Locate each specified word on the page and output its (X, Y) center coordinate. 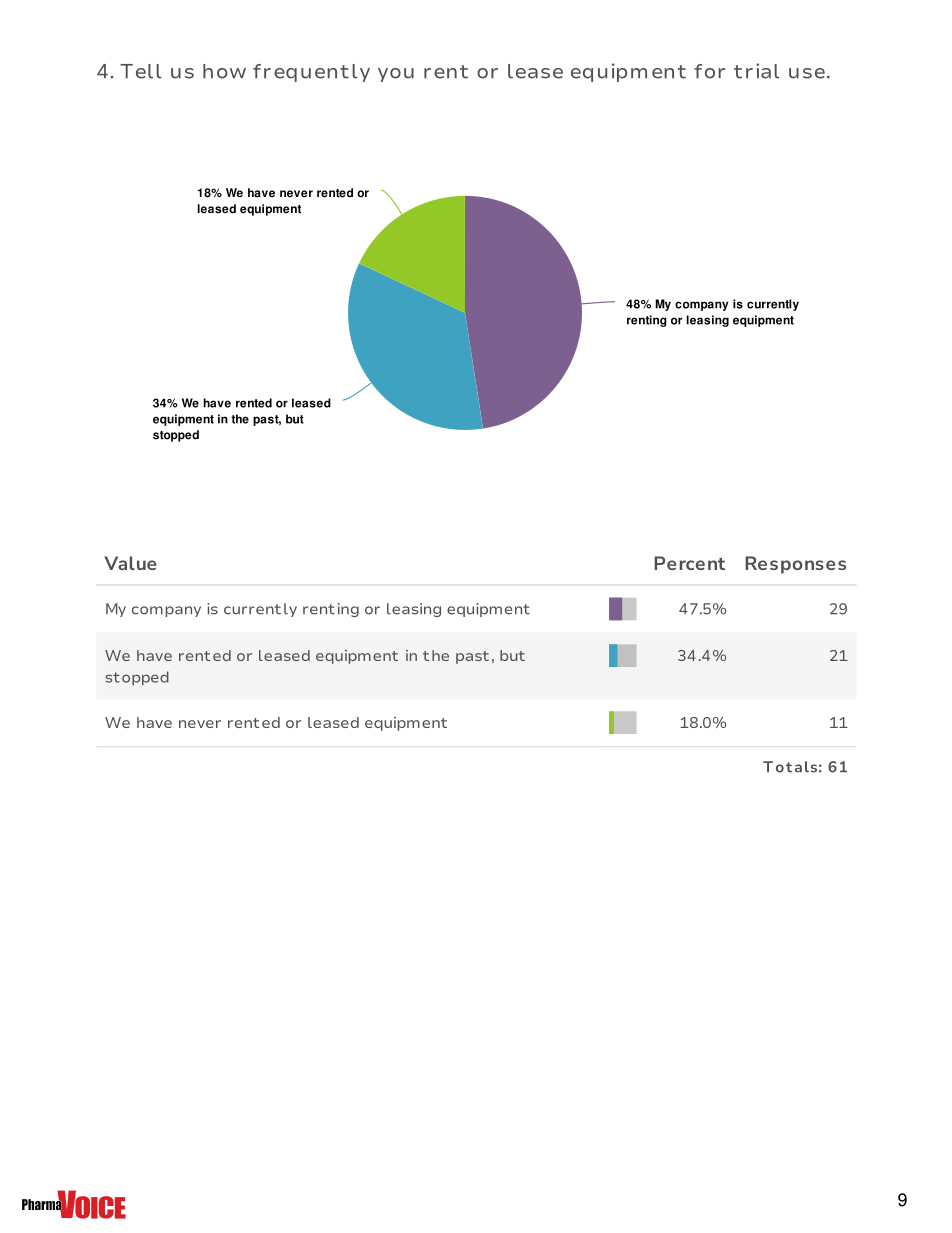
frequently (311, 73)
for (709, 71)
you (396, 75)
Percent (689, 563)
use (807, 73)
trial (757, 71)
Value (130, 563)
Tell (141, 71)
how (224, 71)
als (806, 767)
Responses (795, 565)
